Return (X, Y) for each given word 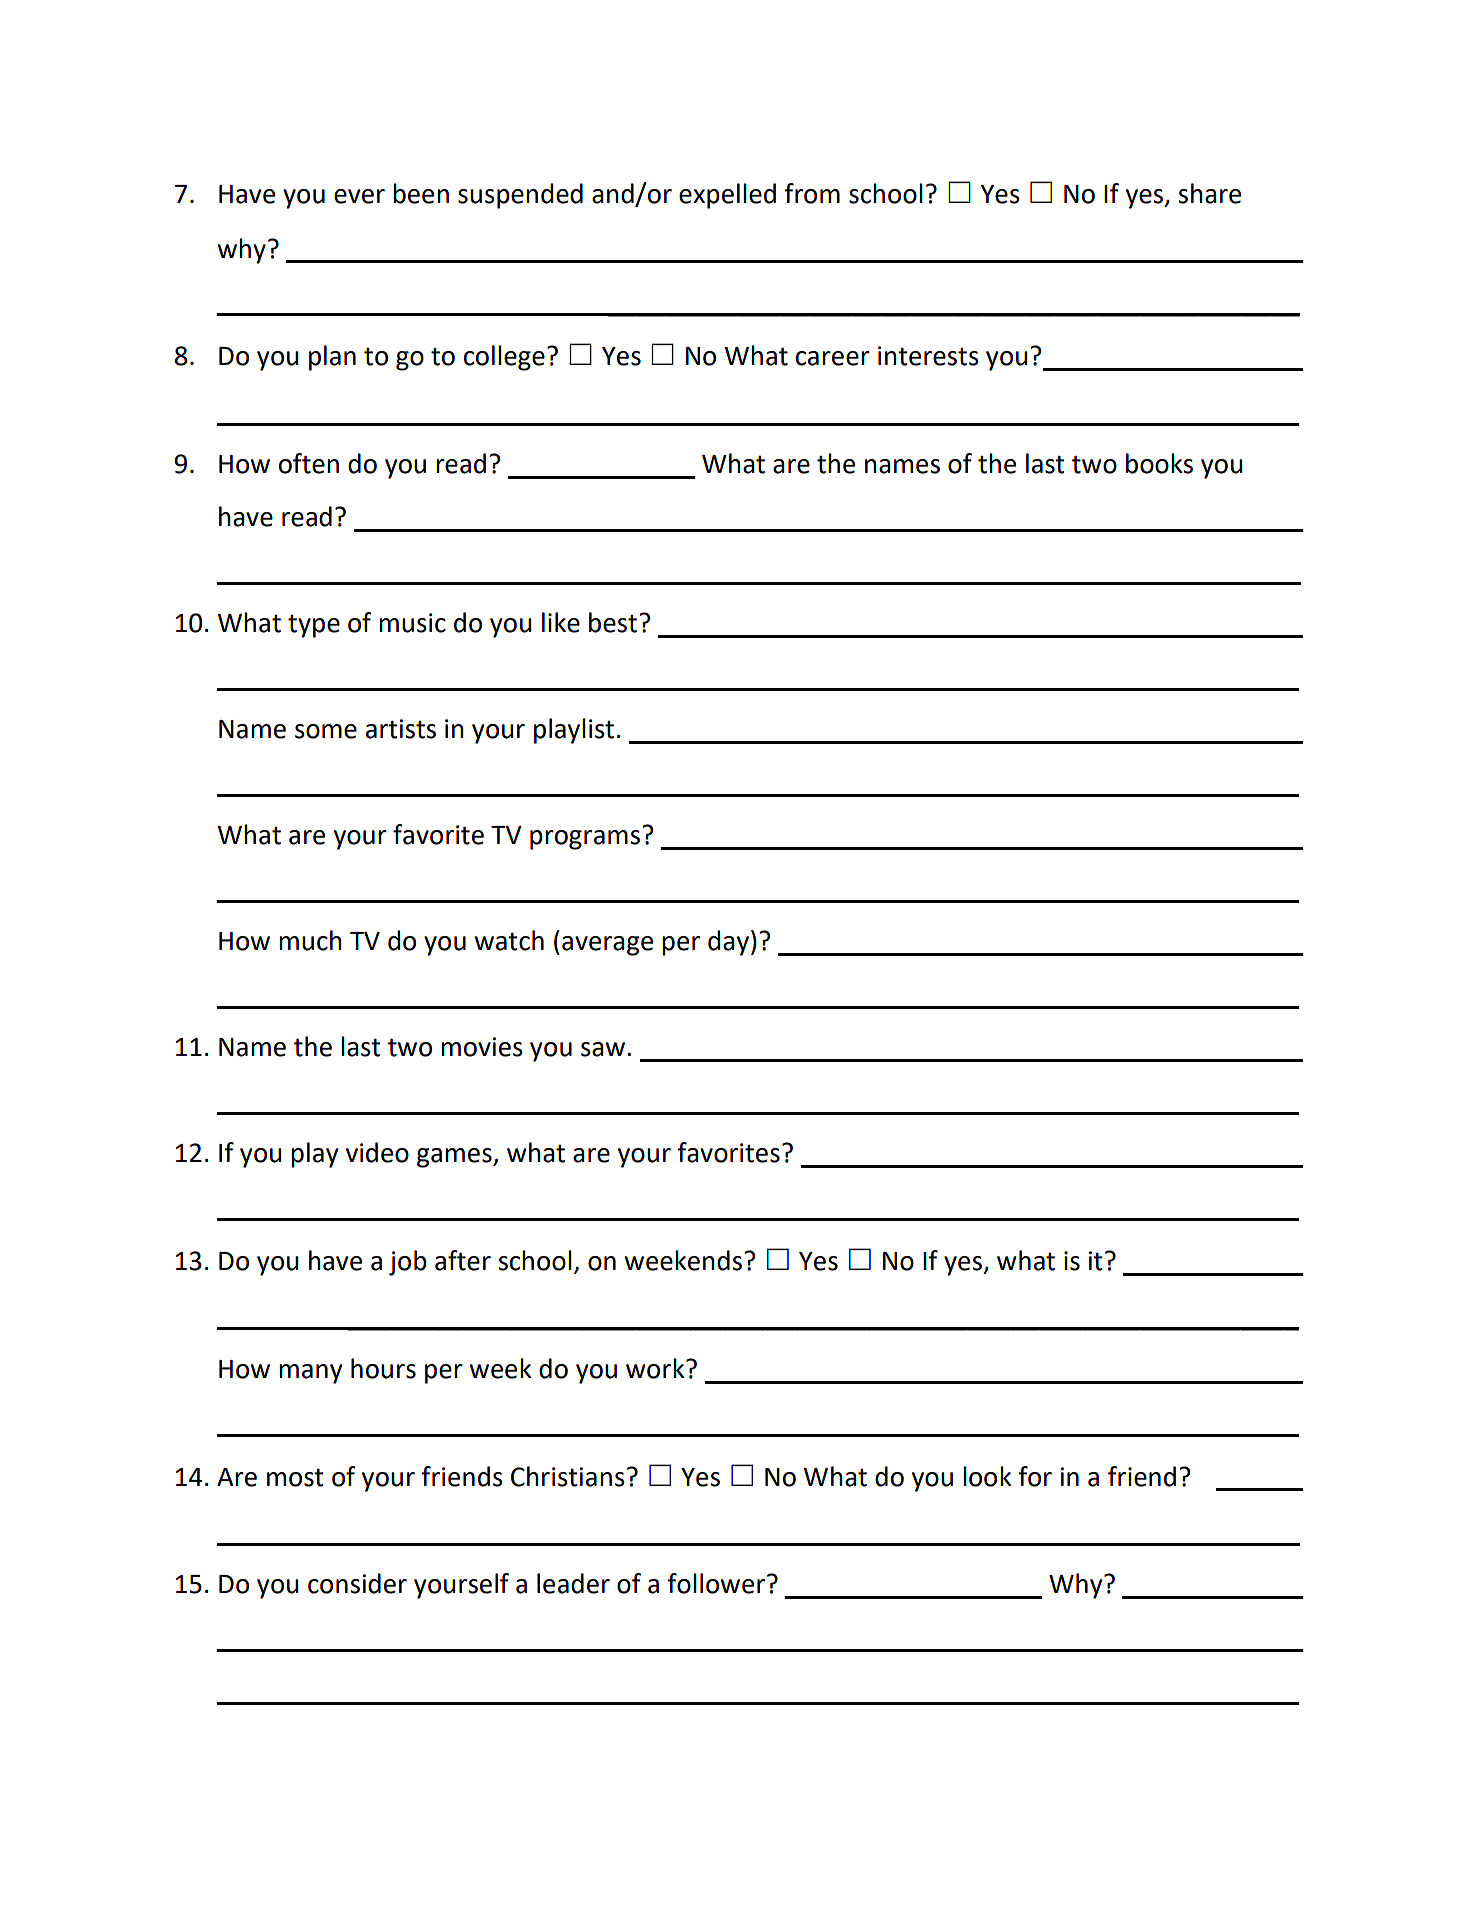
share (1209, 193)
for (1035, 1476)
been (421, 193)
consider (357, 1583)
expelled (727, 196)
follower (716, 1583)
